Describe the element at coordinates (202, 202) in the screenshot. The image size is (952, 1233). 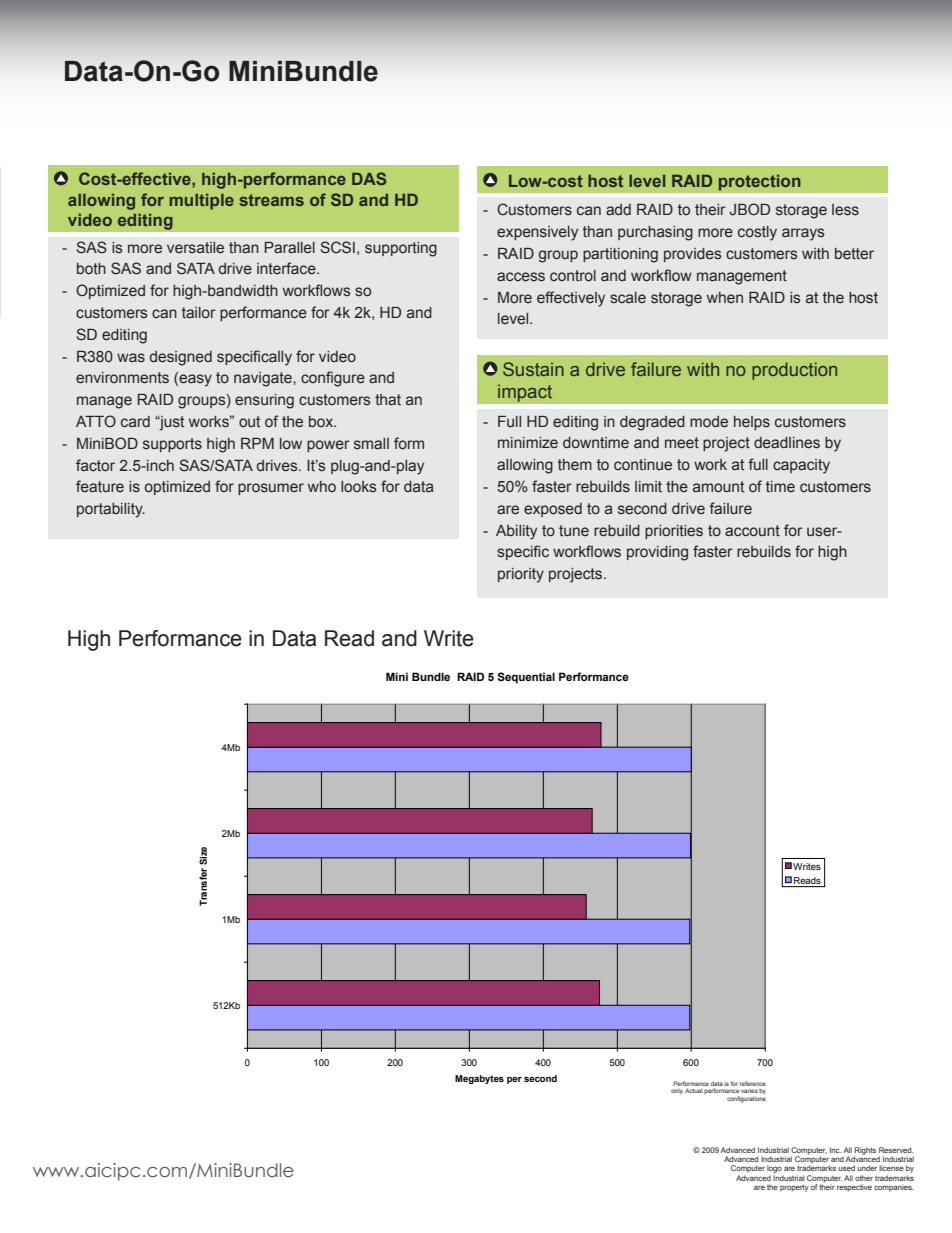
I see `multiple` at that location.
